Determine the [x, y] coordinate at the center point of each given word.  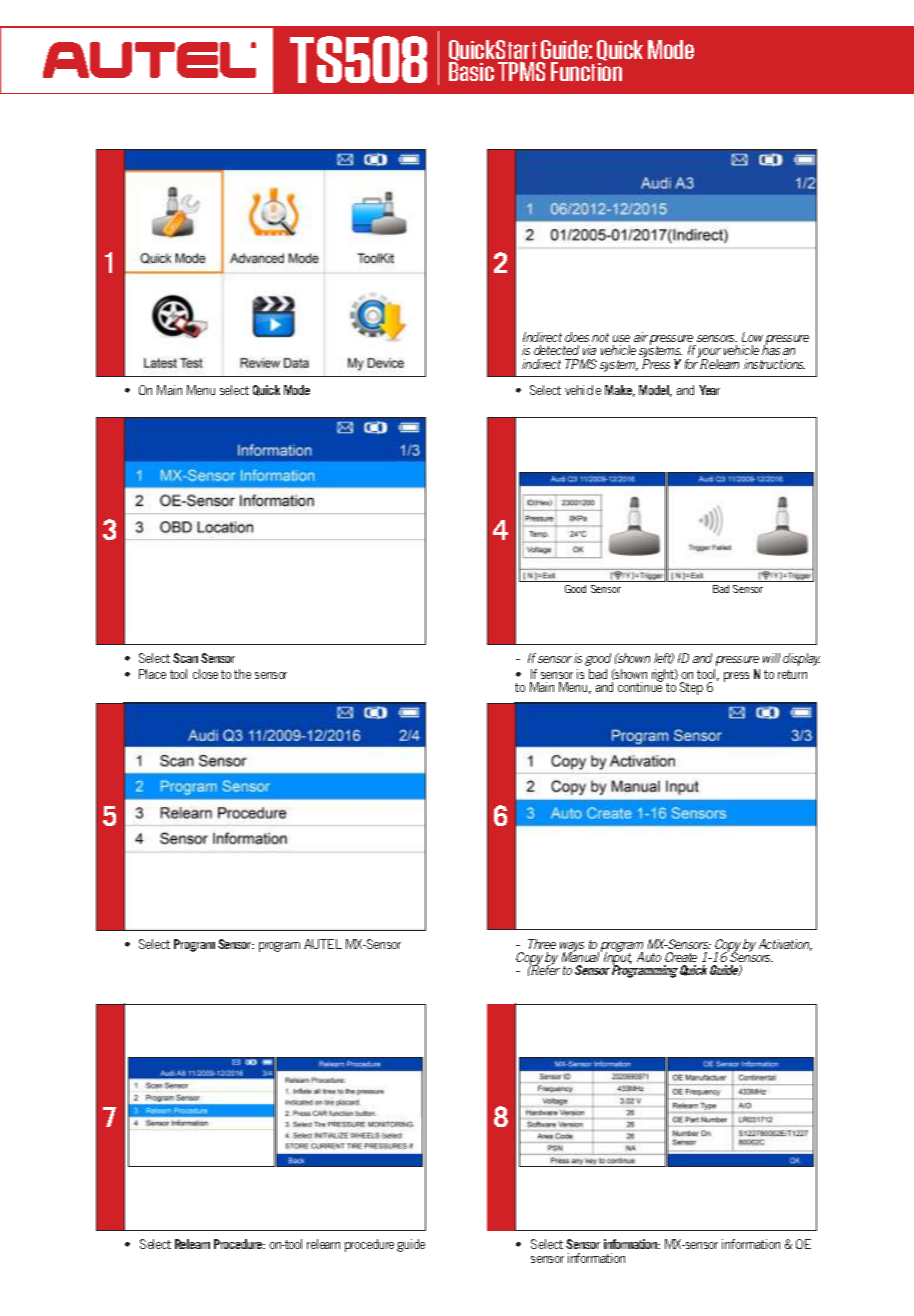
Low [752, 337]
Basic [471, 71]
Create [681, 957]
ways [572, 948]
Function [586, 71]
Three [542, 944]
